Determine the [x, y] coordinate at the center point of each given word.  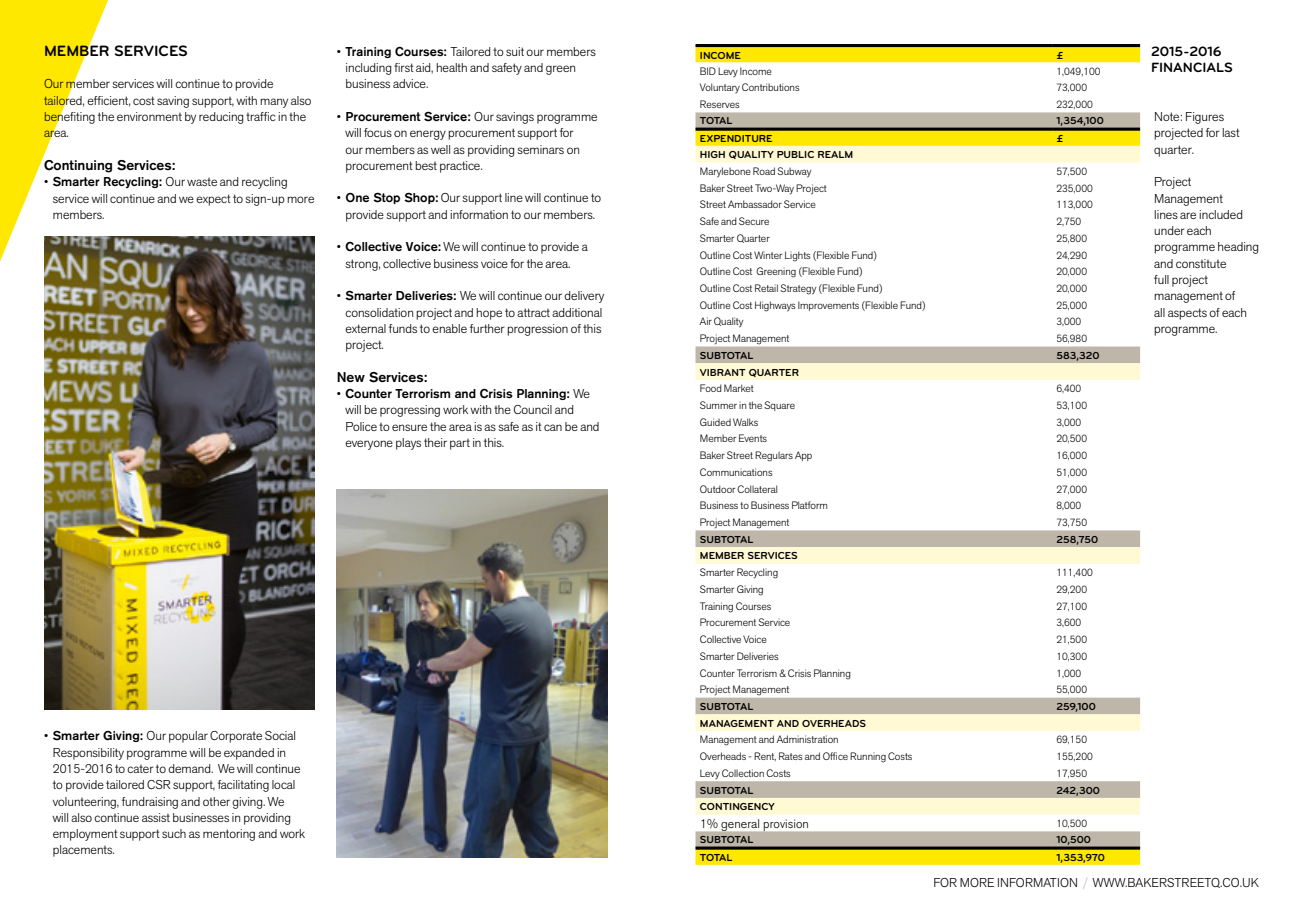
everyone [369, 445]
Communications [736, 472]
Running [868, 757]
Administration [807, 739]
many [274, 103]
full [1161, 279]
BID [708, 71]
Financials [1192, 67]
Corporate [236, 737]
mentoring [229, 835]
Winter [768, 255]
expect [213, 200]
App [803, 456]
